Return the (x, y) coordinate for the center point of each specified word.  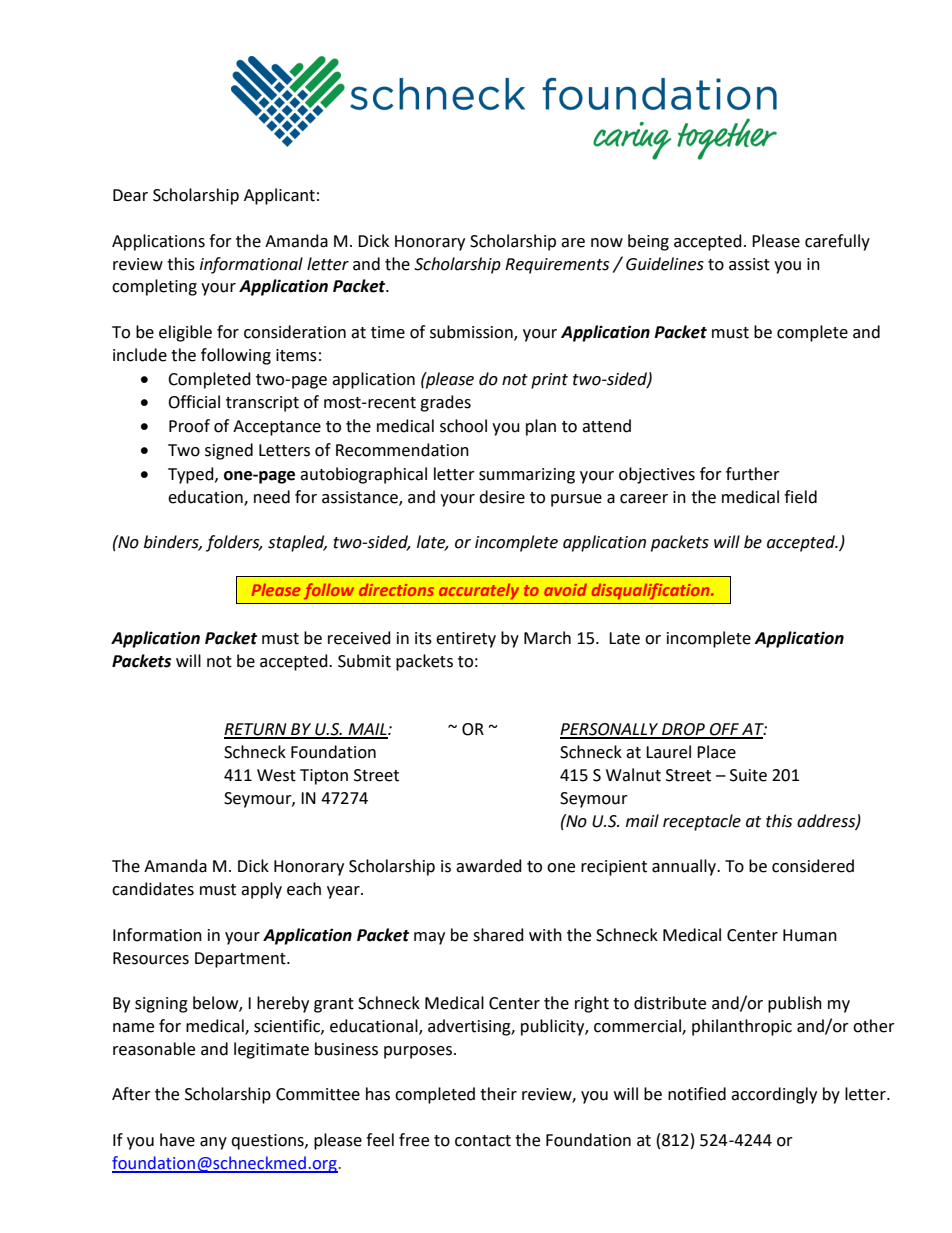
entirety (466, 640)
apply (261, 890)
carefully (837, 242)
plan (541, 427)
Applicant (279, 196)
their (498, 1094)
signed (229, 451)
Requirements (557, 266)
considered (813, 866)
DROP (683, 730)
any (213, 1143)
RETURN (256, 730)
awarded (489, 866)
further (753, 474)
